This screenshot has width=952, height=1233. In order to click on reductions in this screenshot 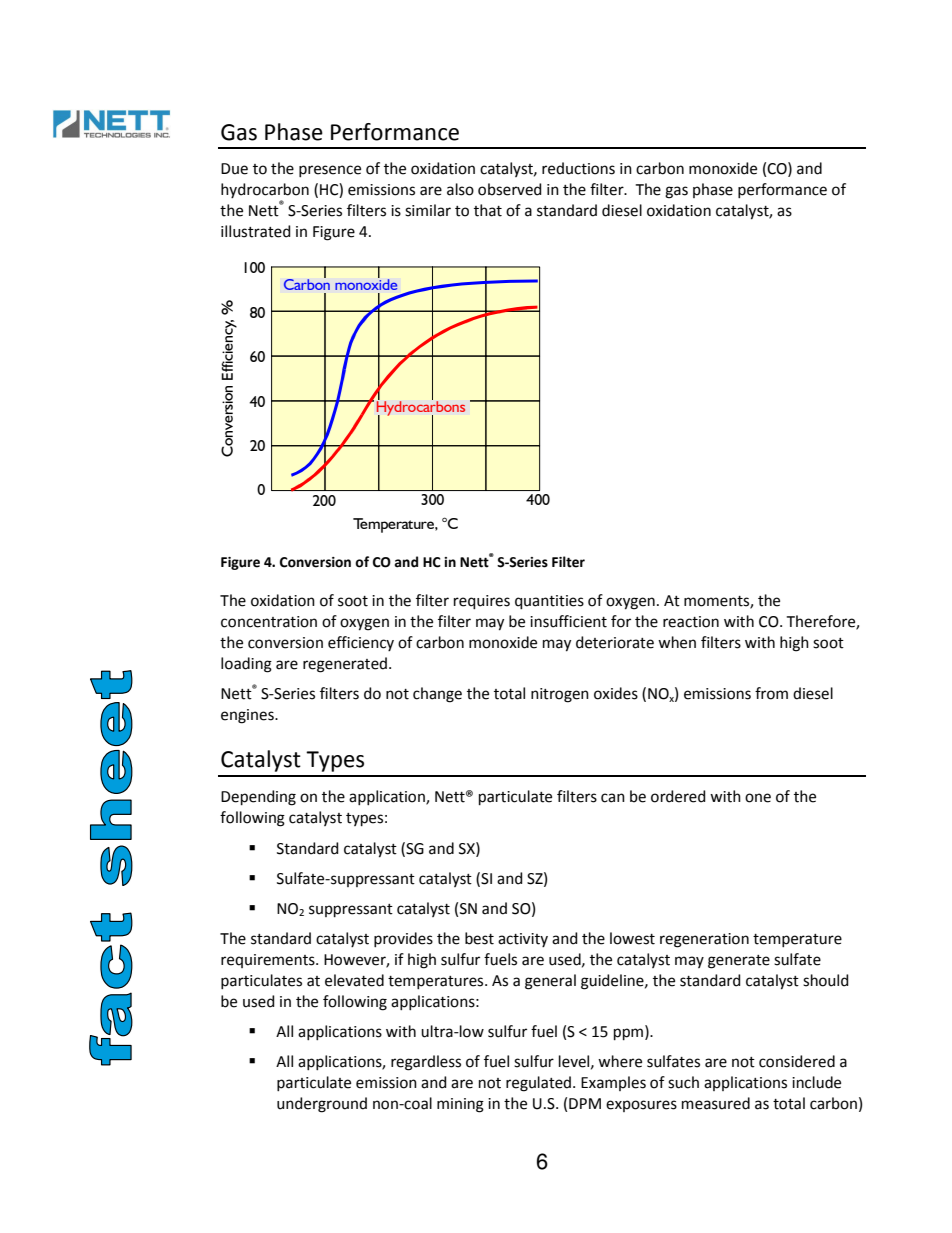, I will do `click(578, 168)`.
